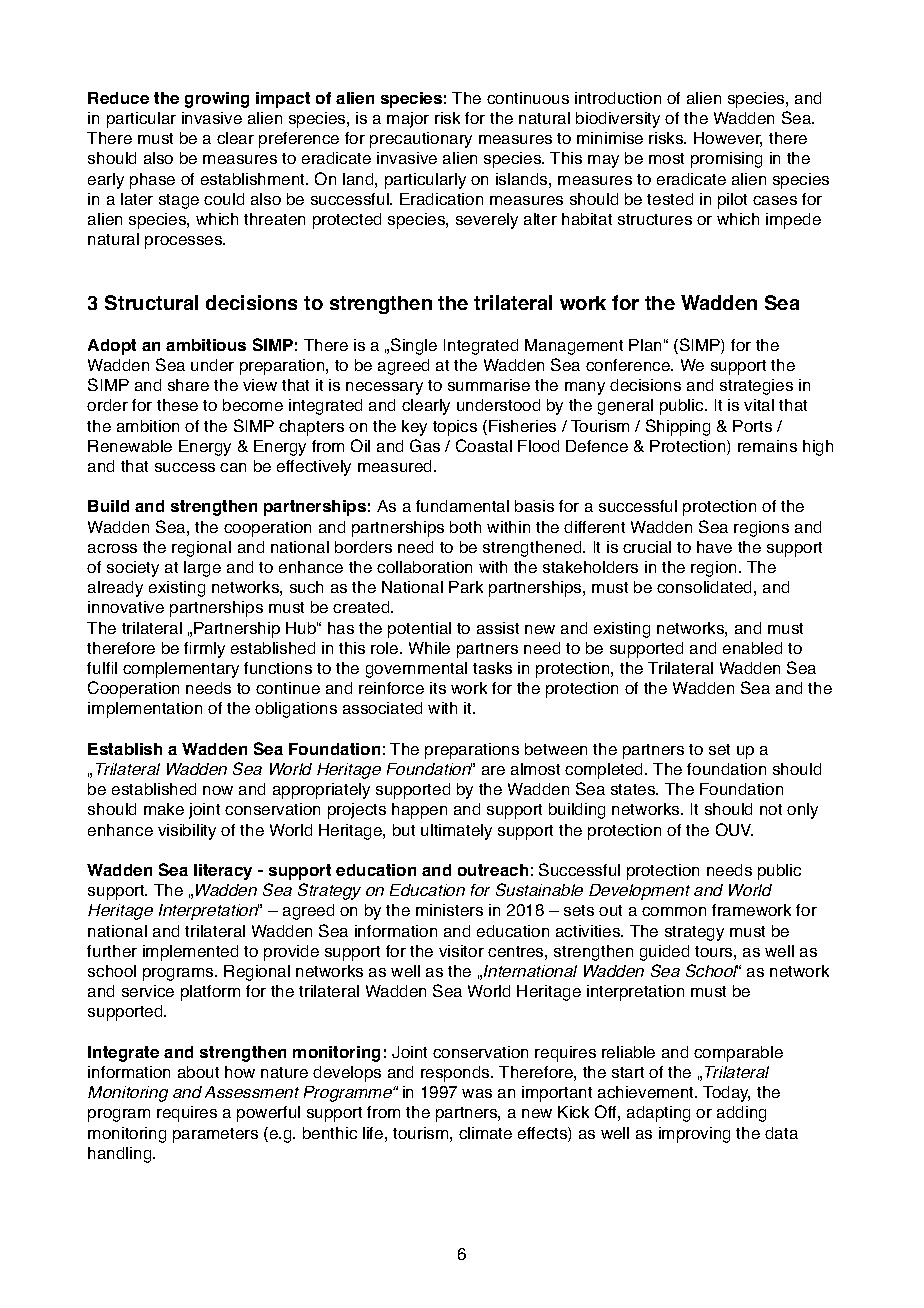  What do you see at coordinates (771, 809) in the screenshot?
I see `not` at bounding box center [771, 809].
